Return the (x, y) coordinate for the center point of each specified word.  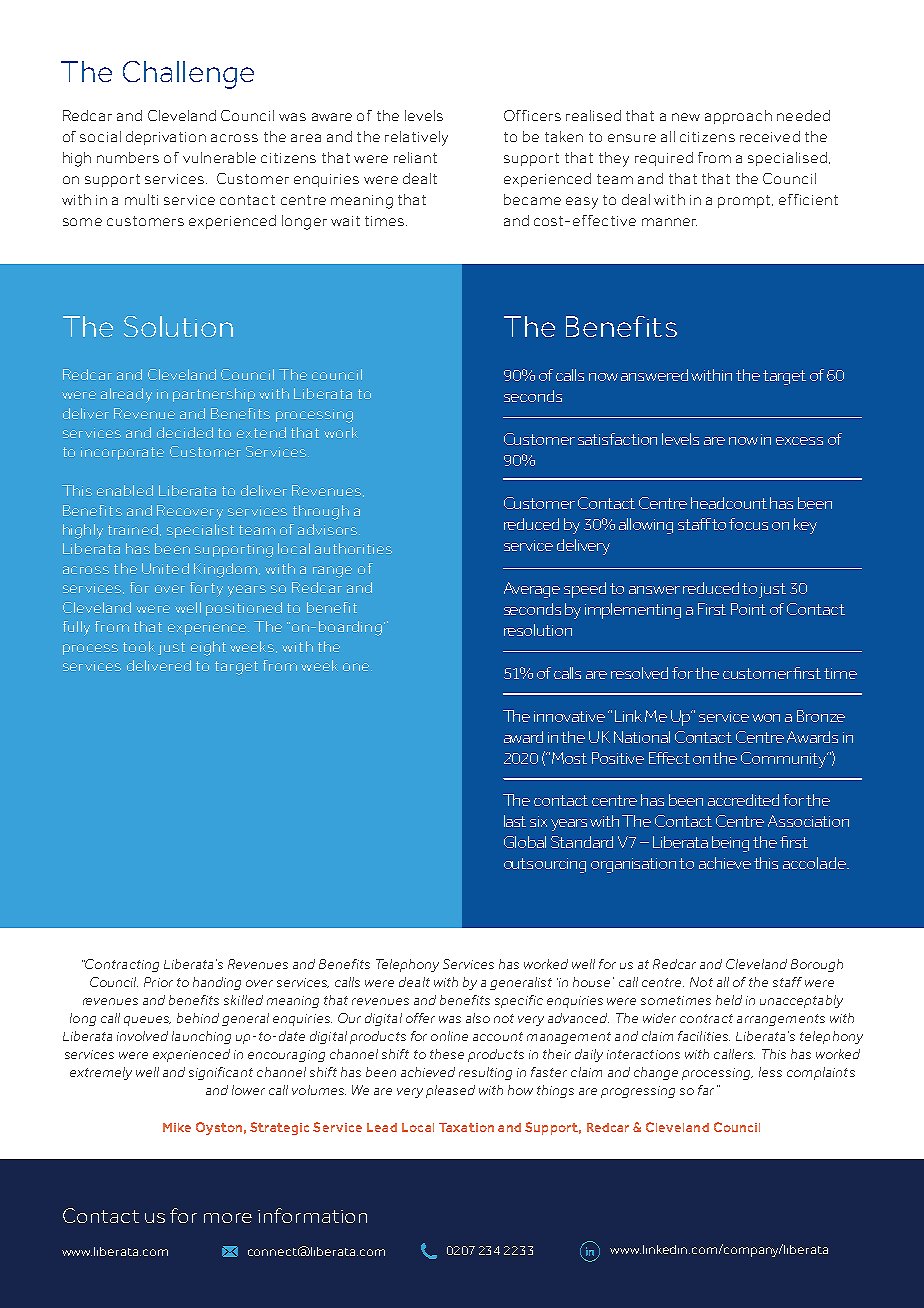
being (730, 844)
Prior (158, 982)
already (126, 395)
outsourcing (545, 865)
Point (748, 609)
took (139, 646)
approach (738, 117)
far (706, 1090)
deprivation (166, 138)
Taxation (466, 1127)
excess (799, 441)
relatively (416, 138)
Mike (177, 1127)
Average (532, 590)
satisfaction (617, 439)
